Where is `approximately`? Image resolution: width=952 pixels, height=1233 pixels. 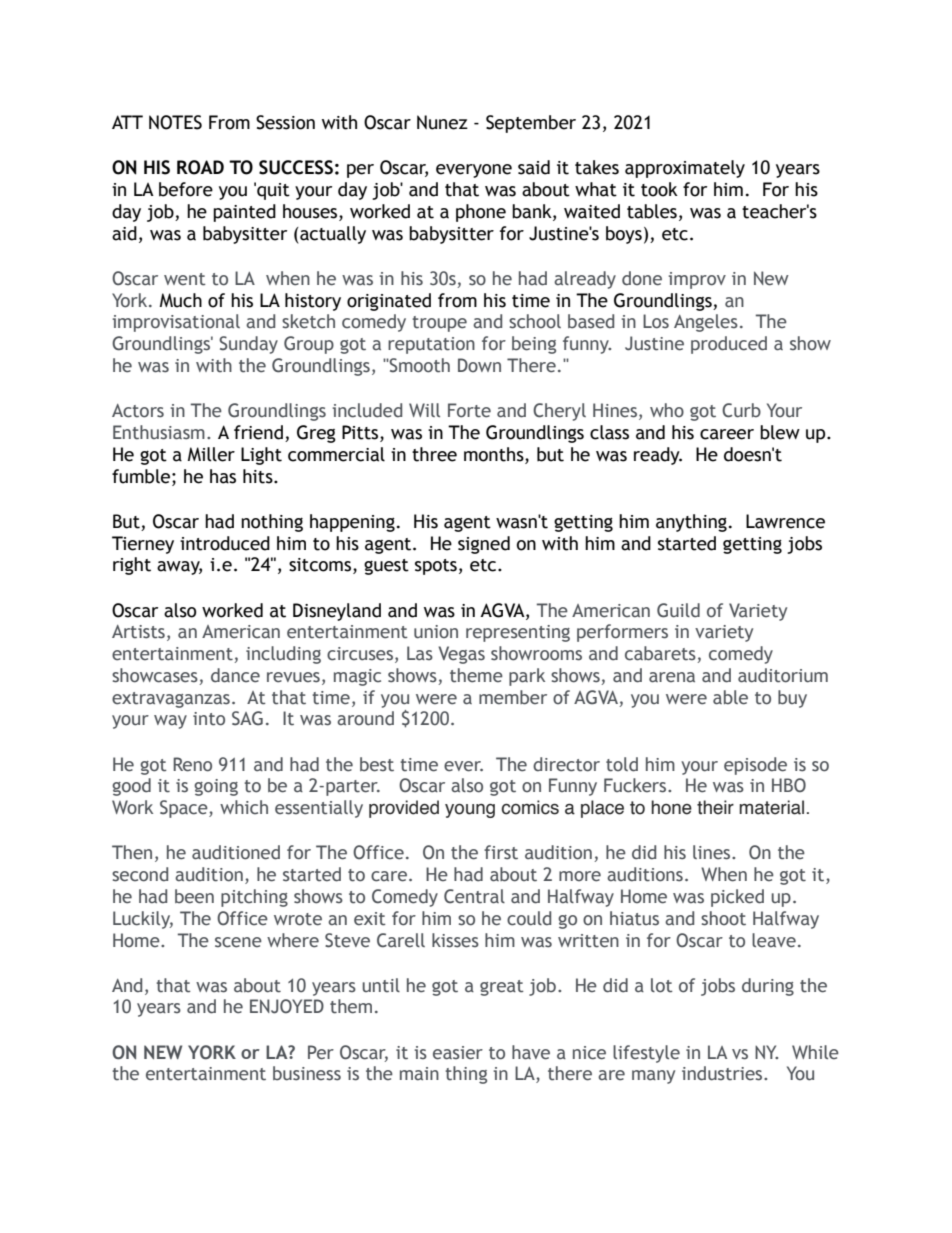 approximately is located at coordinates (685, 169).
